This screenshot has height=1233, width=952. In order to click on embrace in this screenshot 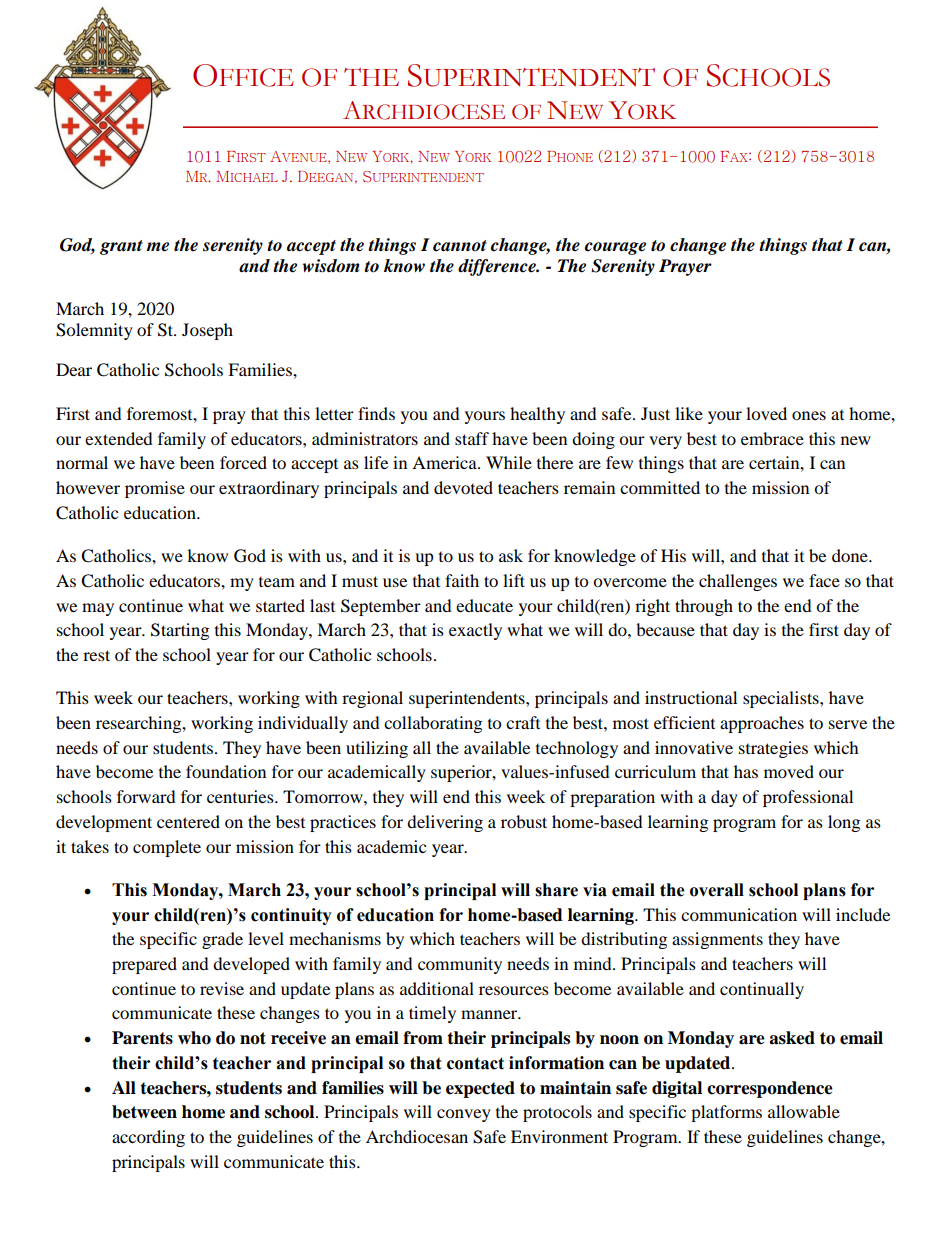, I will do `click(772, 438)`.
